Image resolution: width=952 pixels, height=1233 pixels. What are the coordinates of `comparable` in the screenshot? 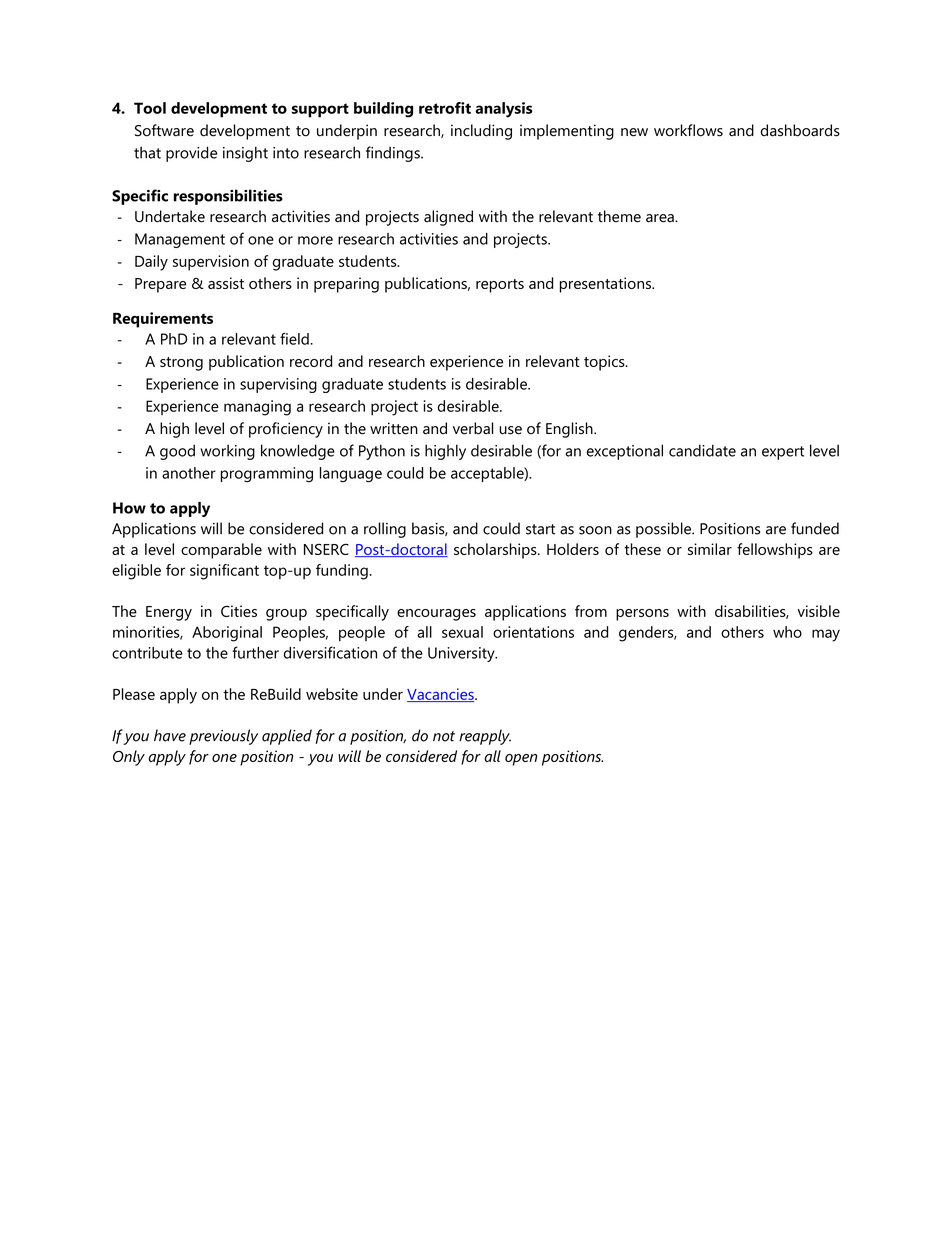 It's located at (221, 551).
